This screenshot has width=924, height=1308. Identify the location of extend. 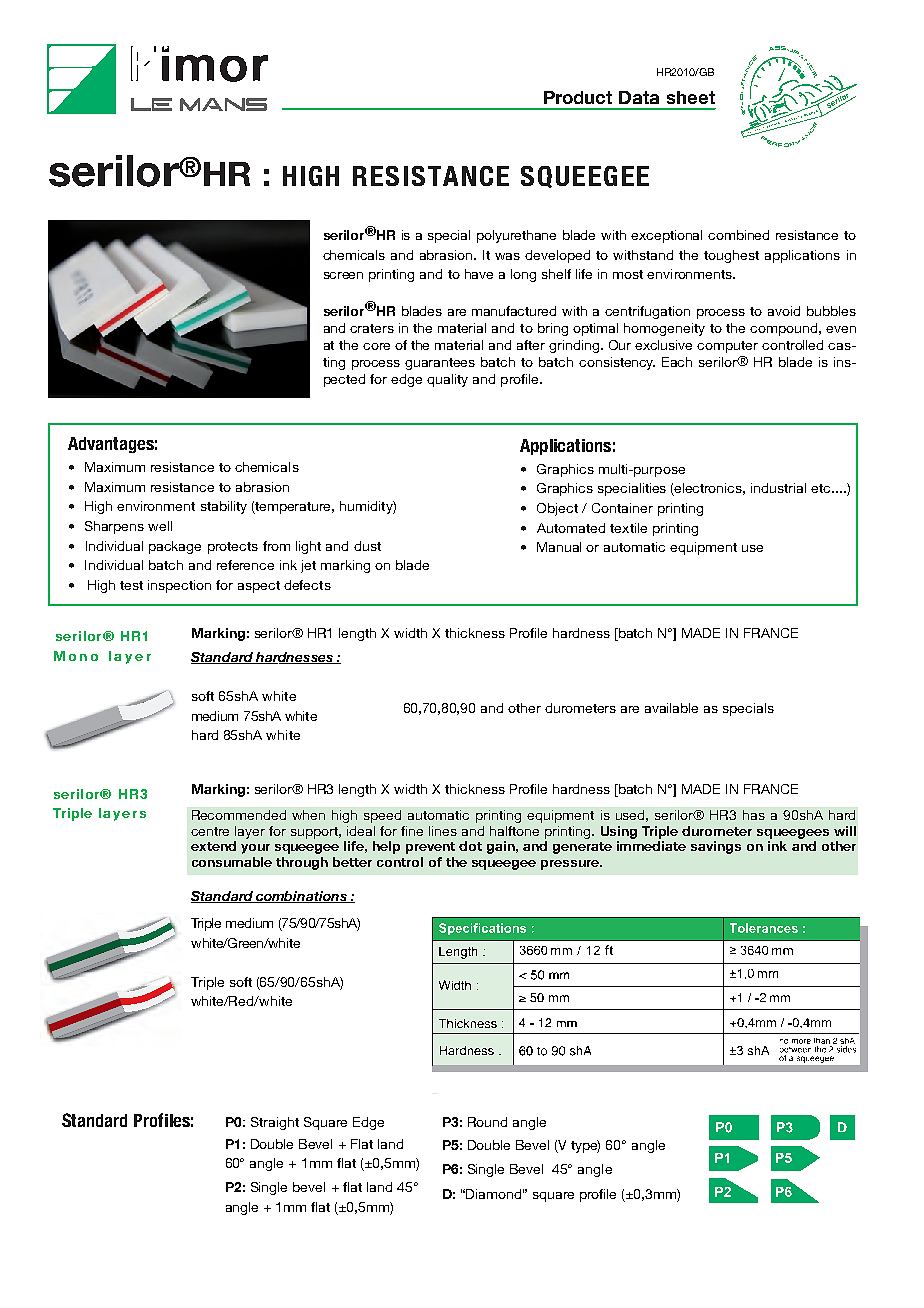
(213, 846).
